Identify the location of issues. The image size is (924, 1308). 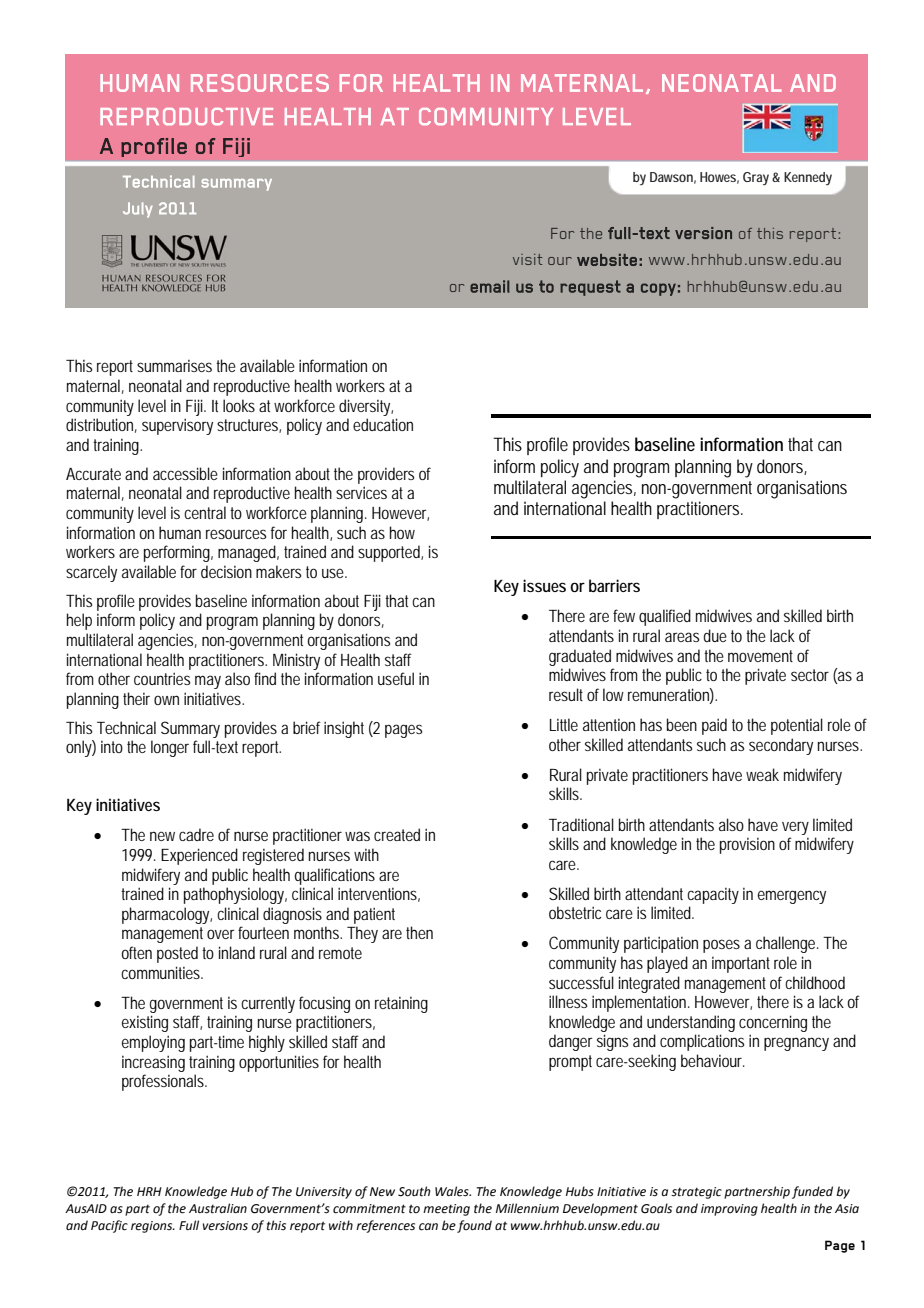
(544, 585).
